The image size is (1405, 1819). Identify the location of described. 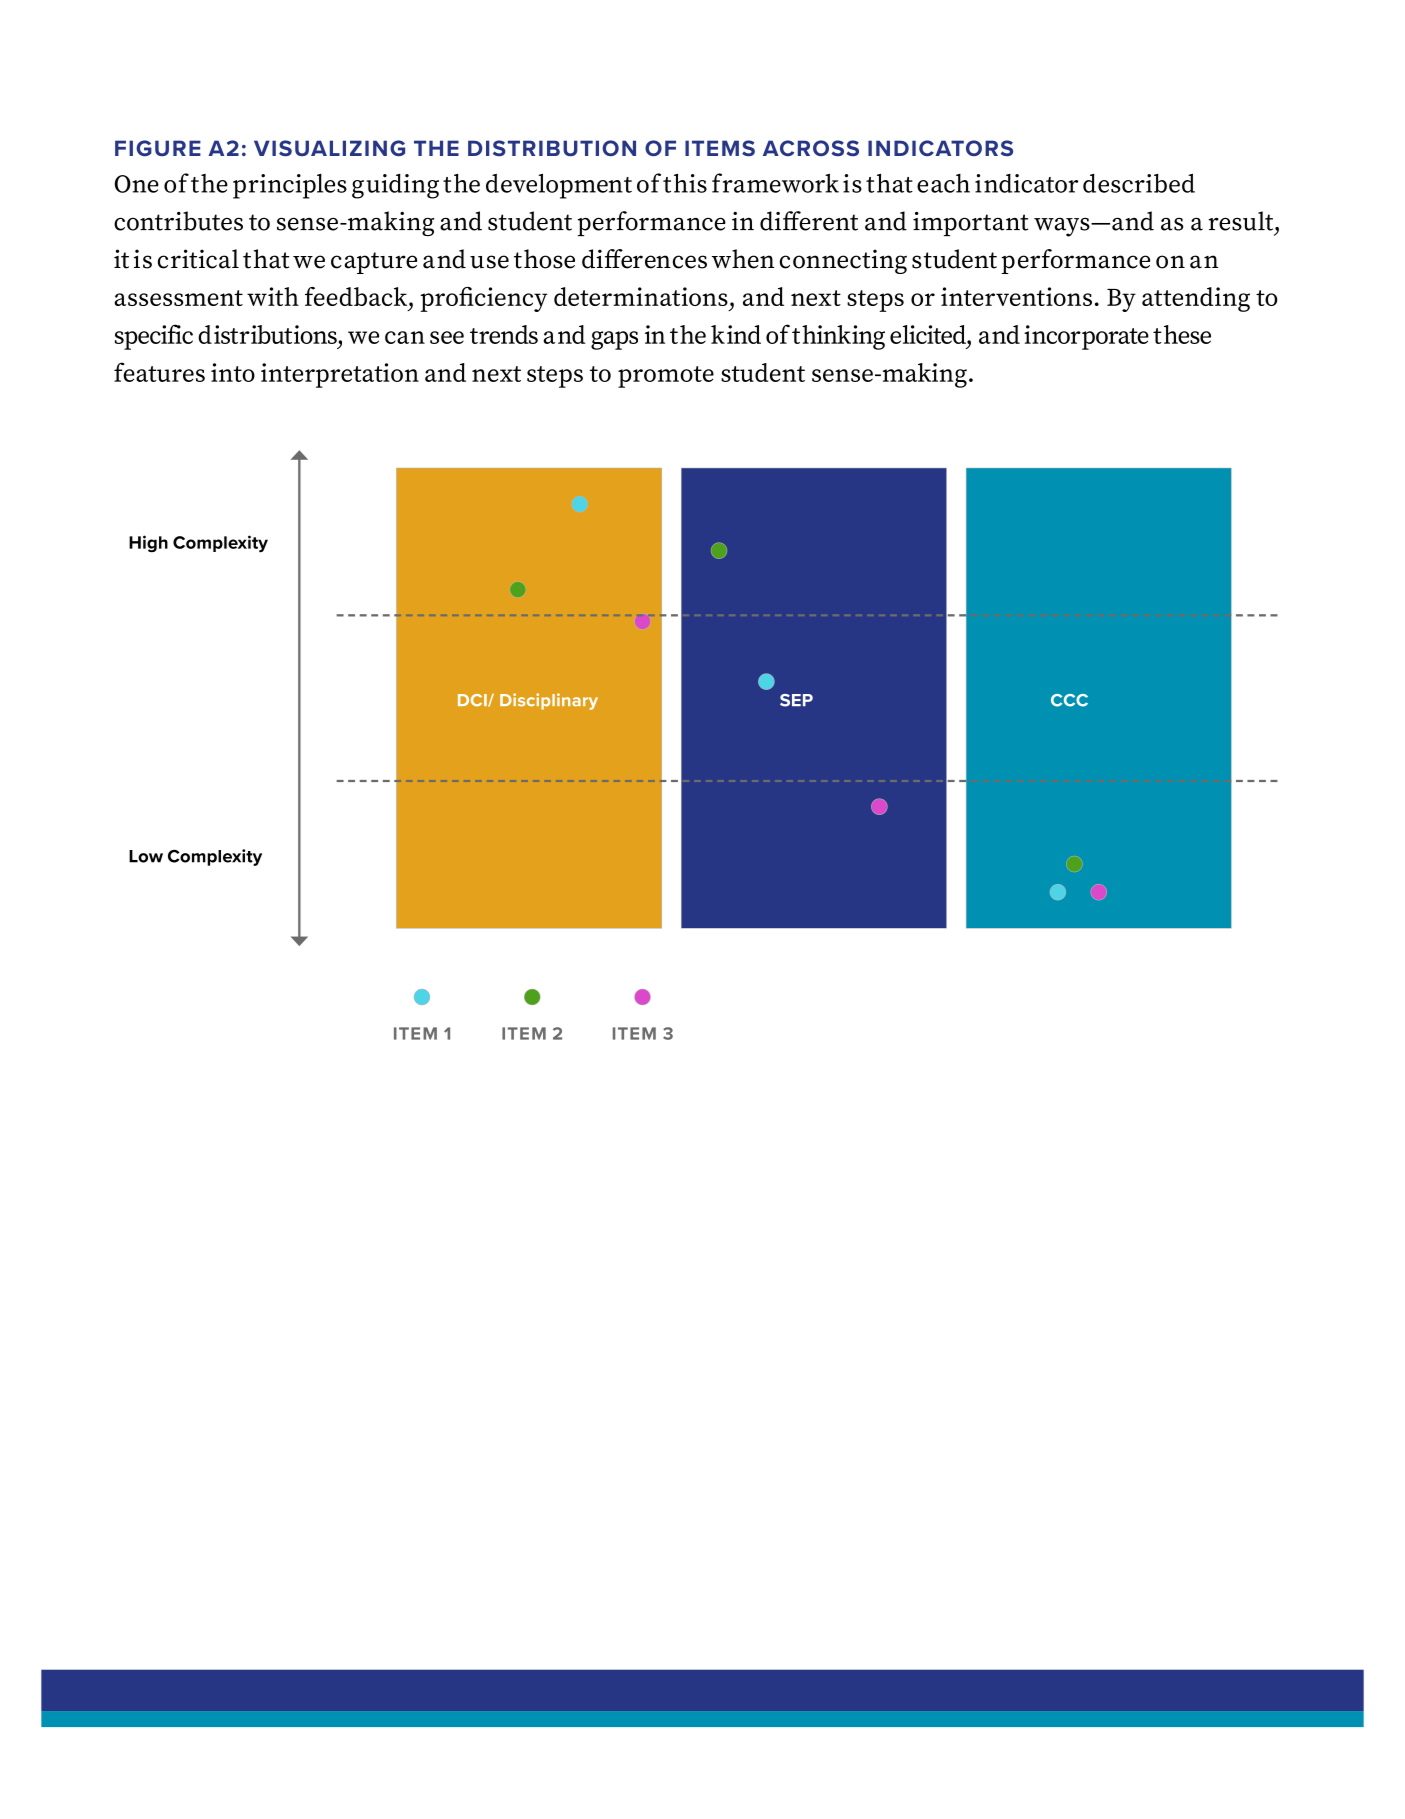
(1139, 183).
